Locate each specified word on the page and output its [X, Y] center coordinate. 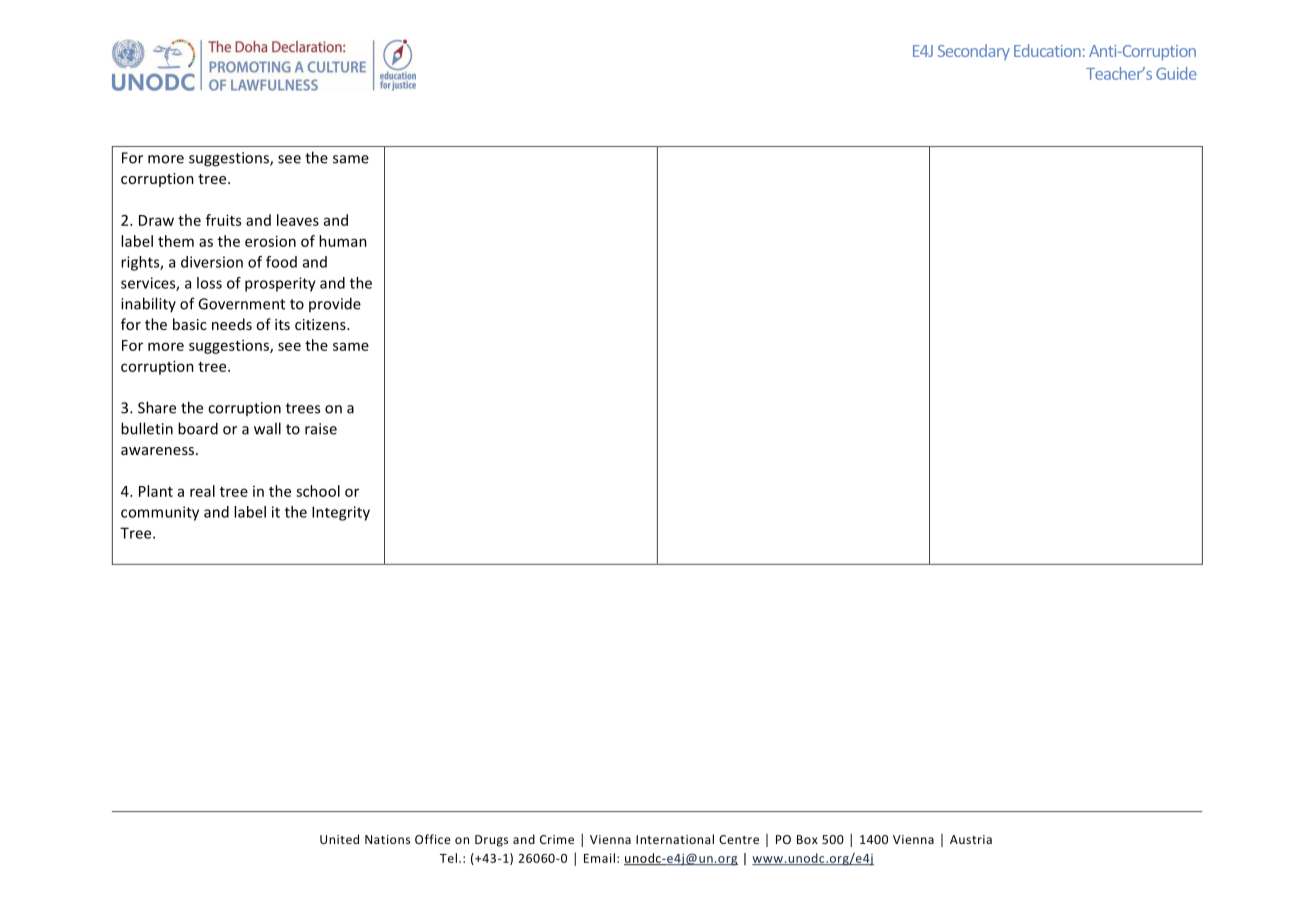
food [281, 262]
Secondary [974, 52]
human [343, 241]
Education [1047, 50]
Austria [971, 839]
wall [267, 428]
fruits [223, 220]
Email [599, 858]
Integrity [341, 513]
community [160, 513]
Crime [557, 839]
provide [335, 304]
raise [321, 429]
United [339, 839]
